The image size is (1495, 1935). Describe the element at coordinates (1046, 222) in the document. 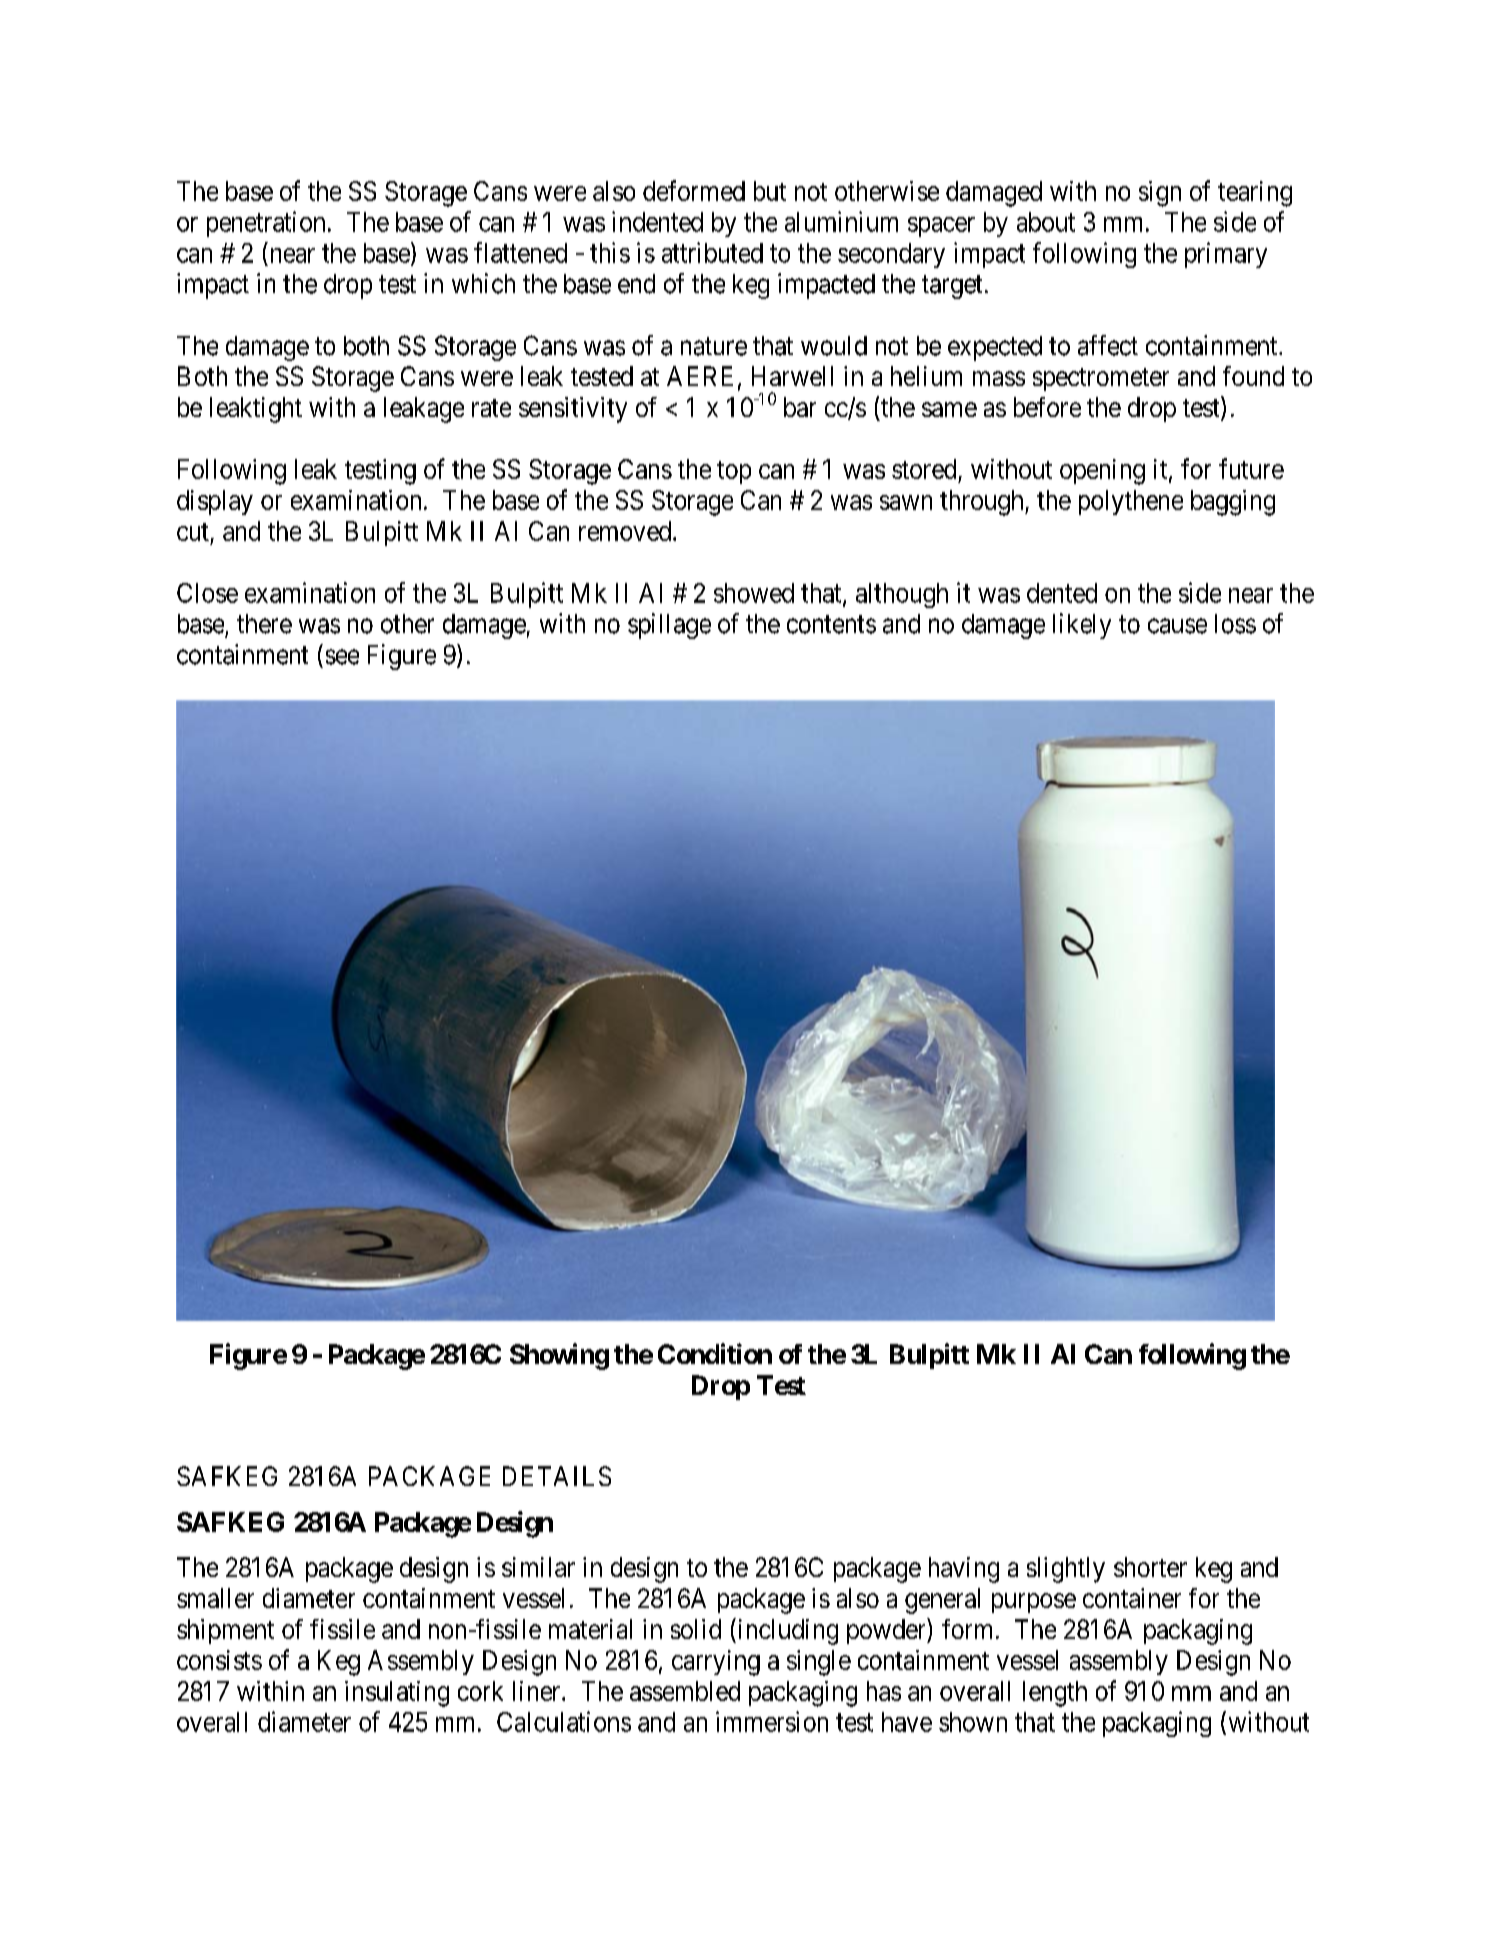

I see `about` at that location.
